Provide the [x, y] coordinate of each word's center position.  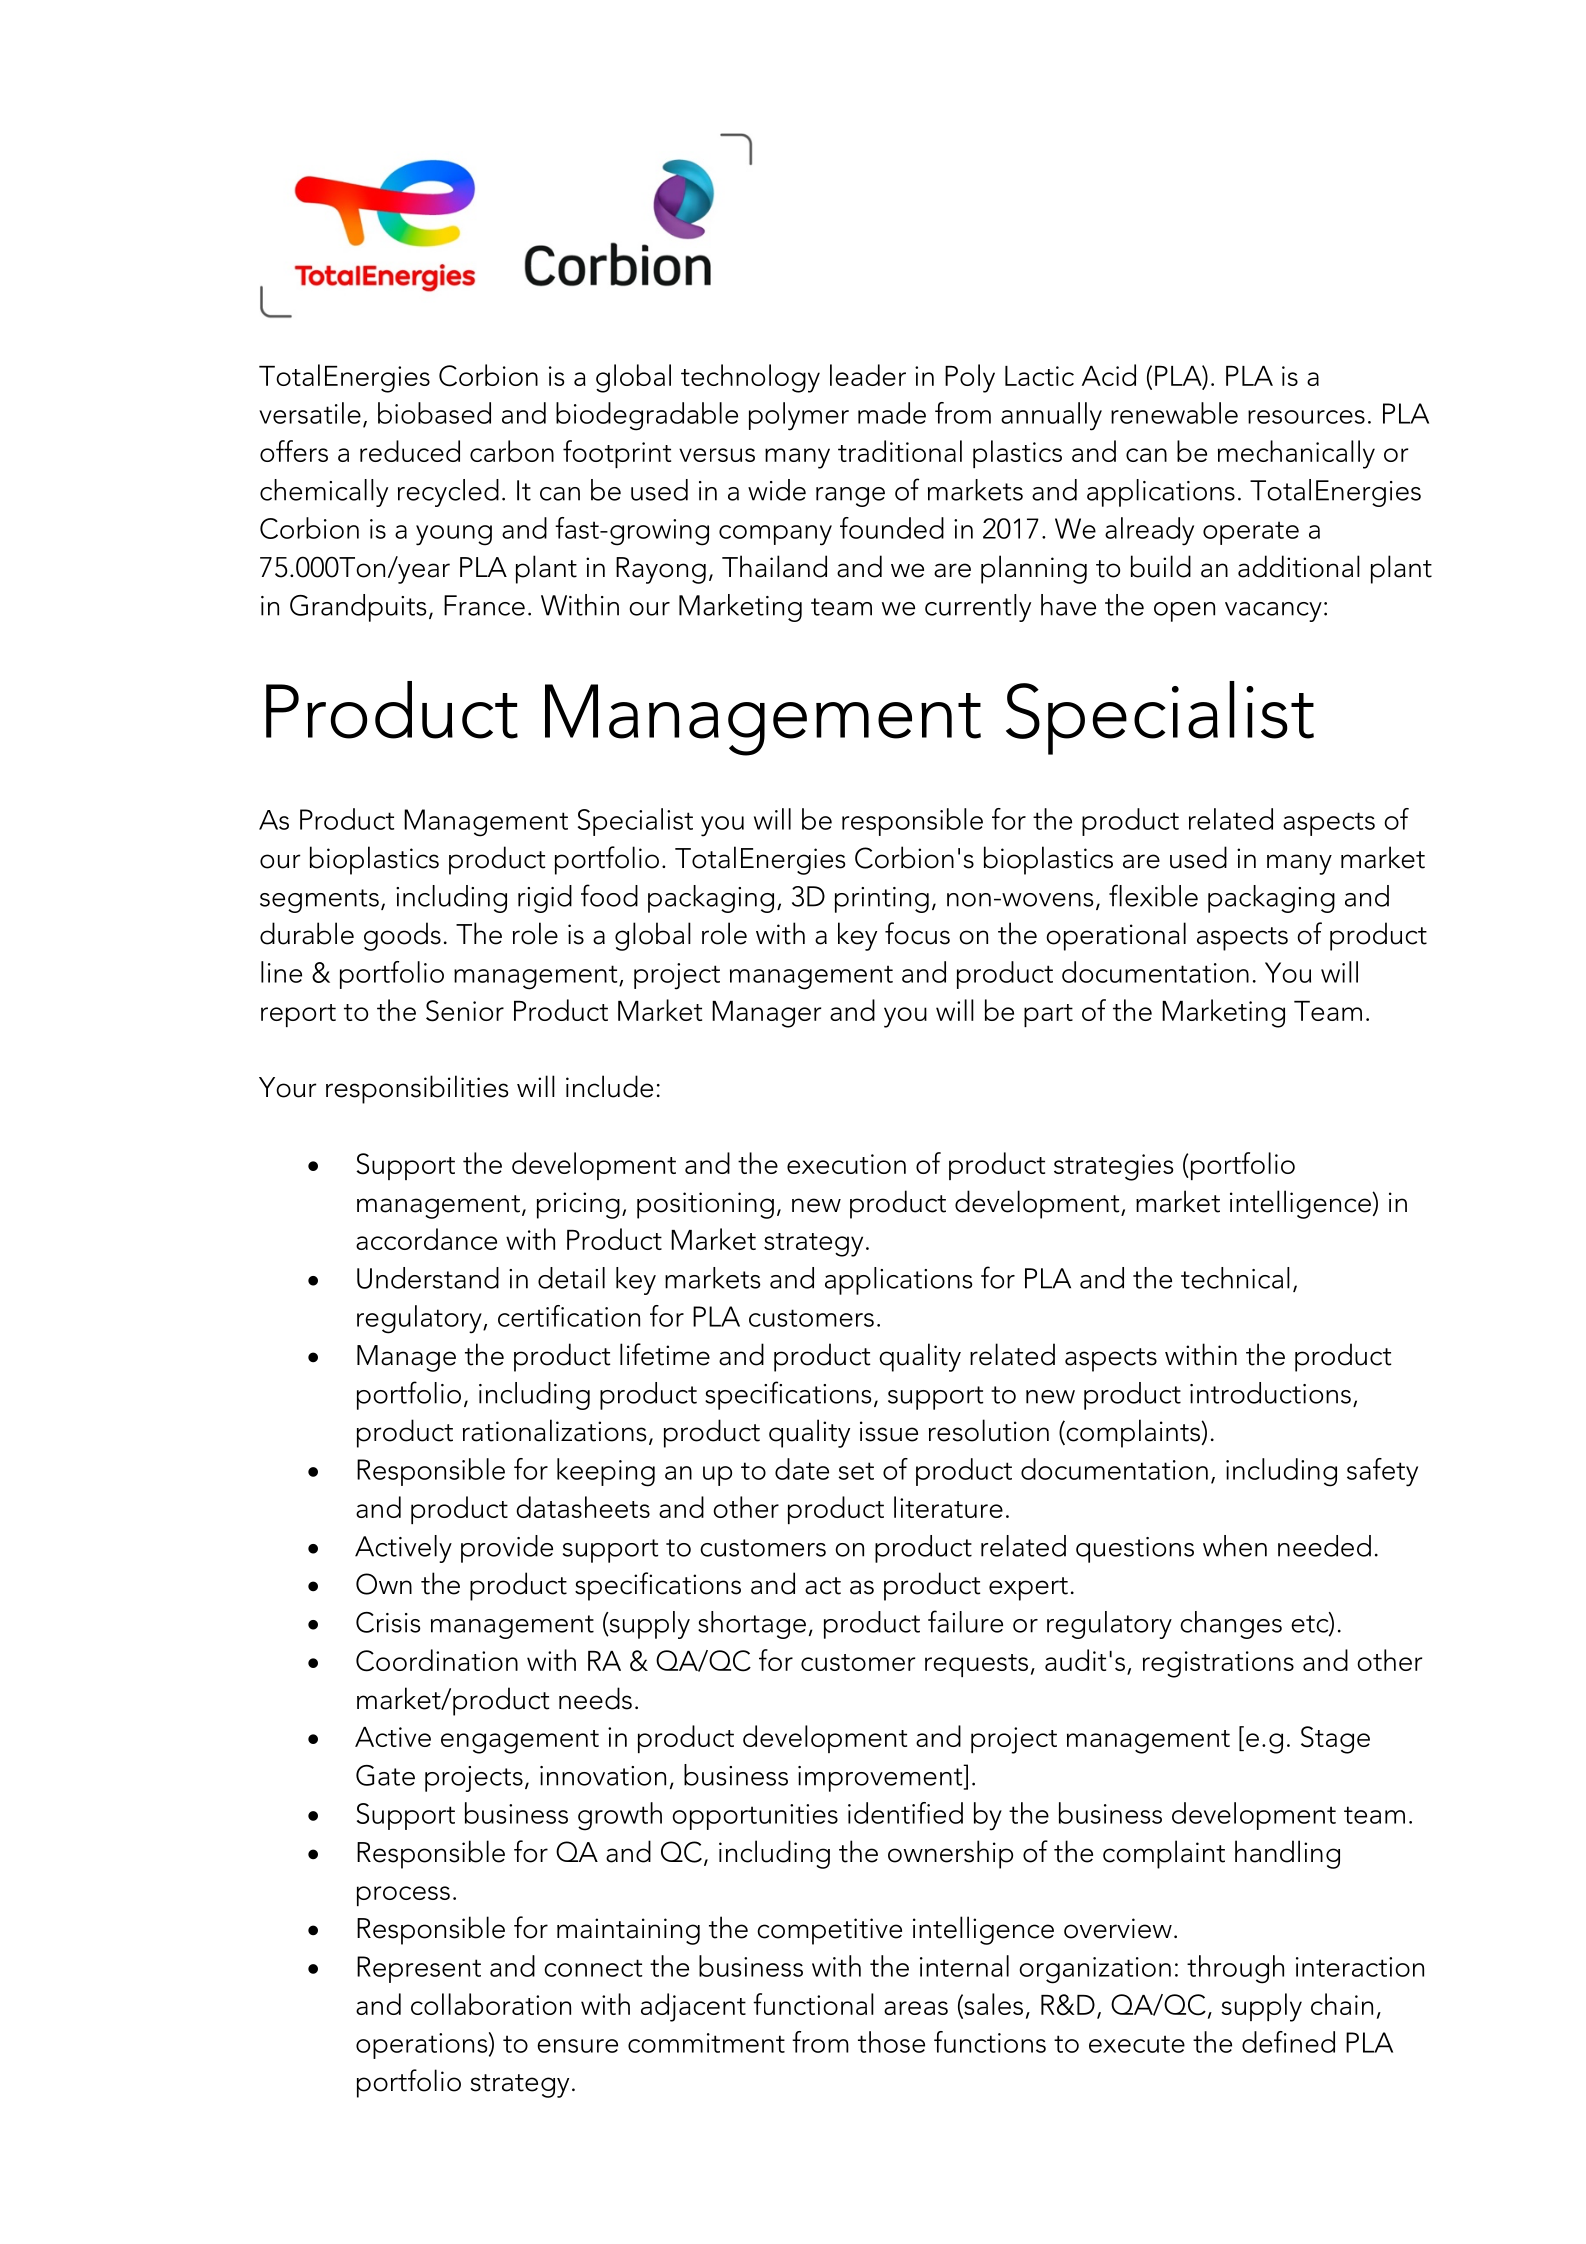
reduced [410, 451]
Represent [419, 1969]
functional [813, 2004]
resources [1306, 417]
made [892, 413]
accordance [426, 1239]
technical [1235, 1278]
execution [846, 1164]
